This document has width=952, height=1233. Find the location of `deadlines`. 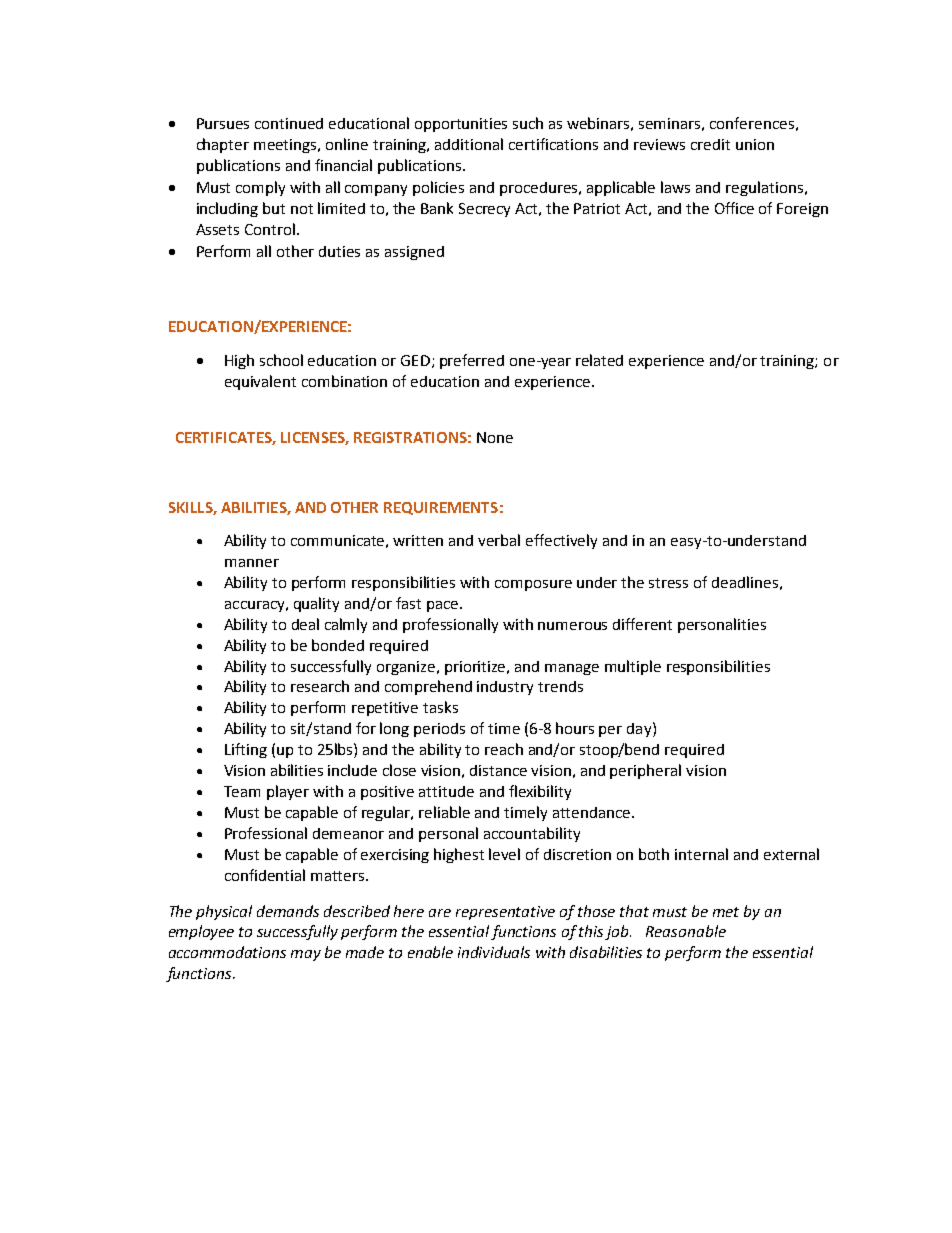

deadlines is located at coordinates (745, 582).
